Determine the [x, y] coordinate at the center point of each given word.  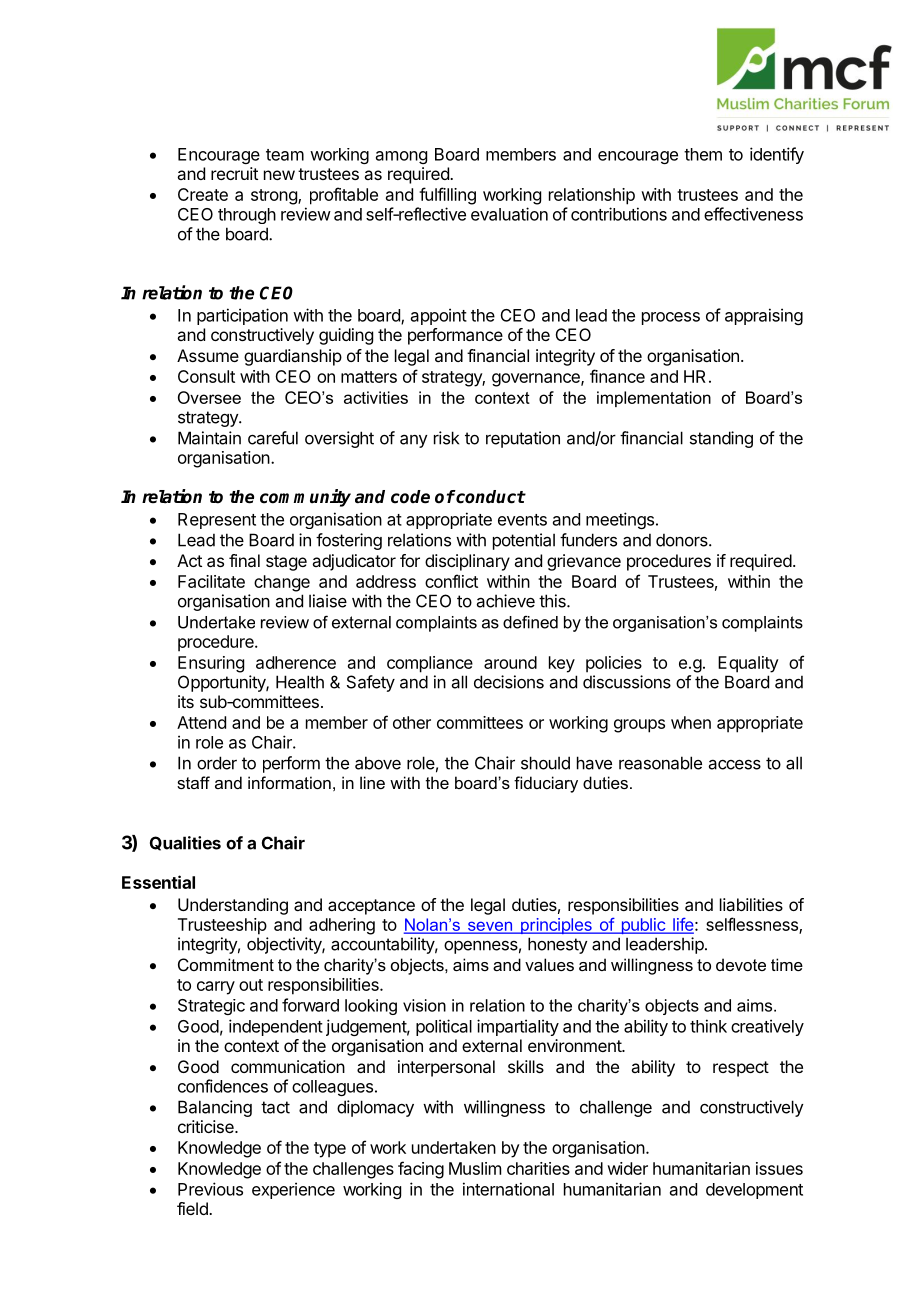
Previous [210, 1189]
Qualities [185, 843]
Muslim [475, 1168]
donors [683, 540]
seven [490, 927]
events [522, 520]
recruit [234, 173]
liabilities [751, 904]
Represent [217, 521]
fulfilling [447, 196]
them [703, 154]
